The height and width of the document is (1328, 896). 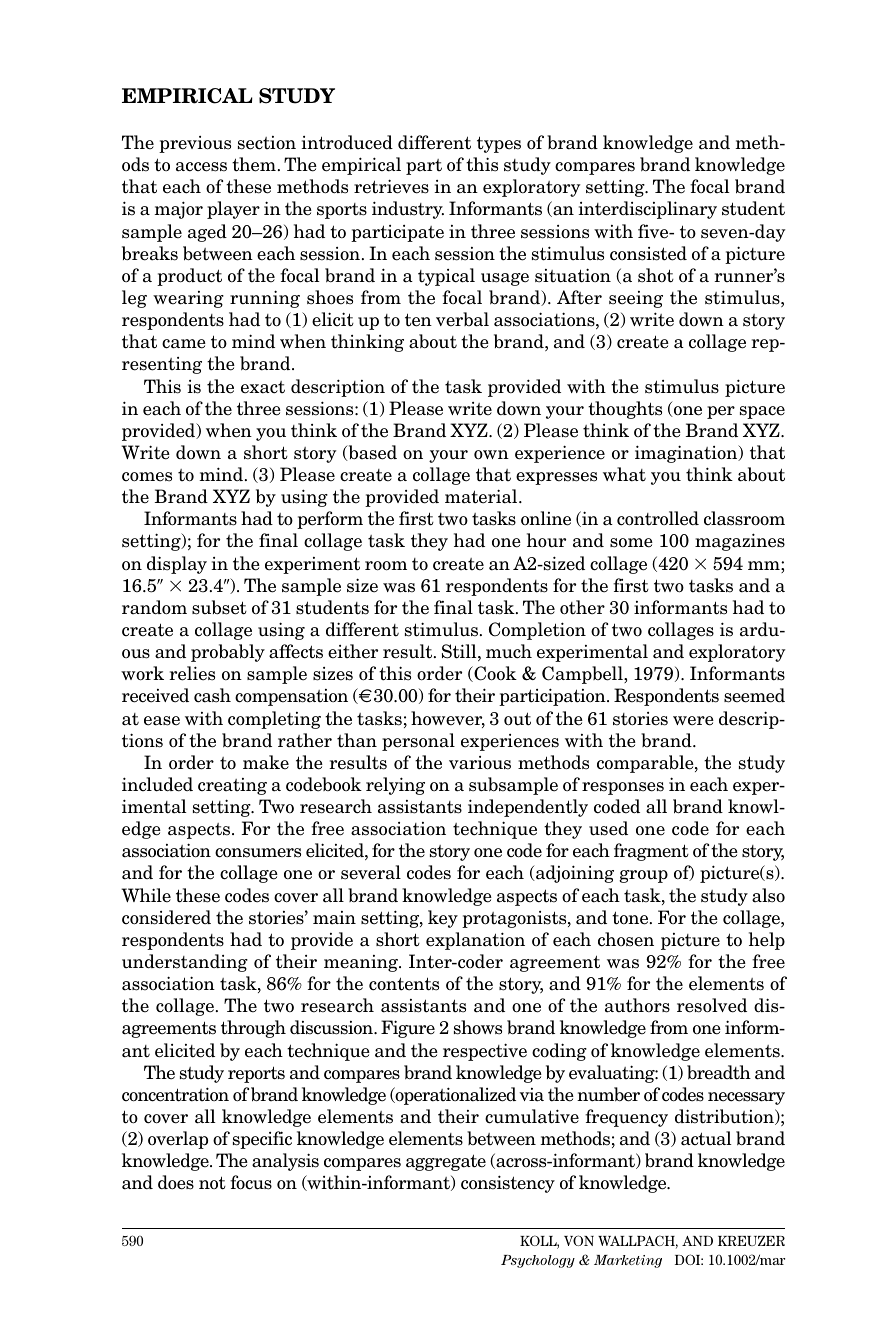 I want to click on controlled, so click(x=658, y=518).
